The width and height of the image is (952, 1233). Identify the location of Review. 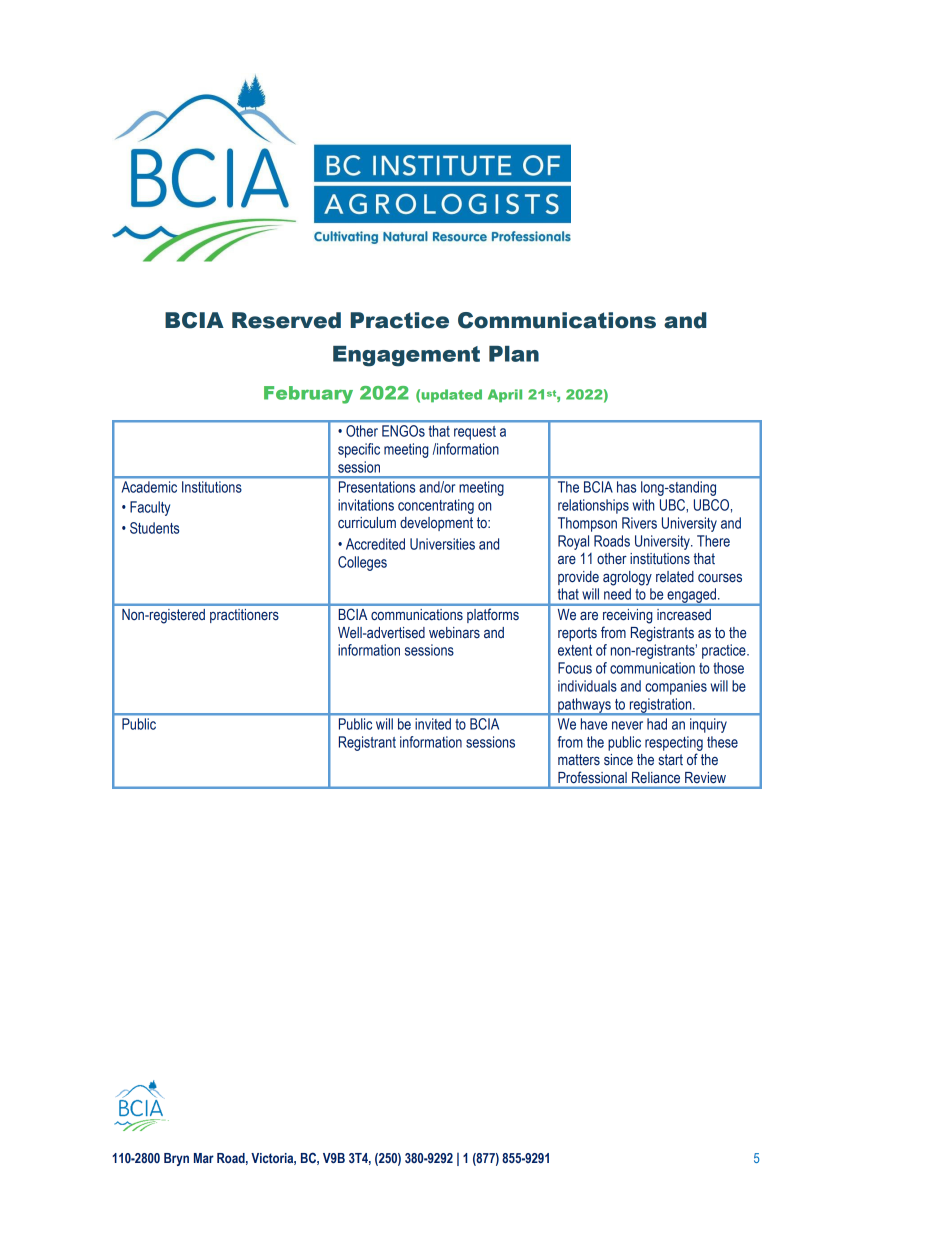
(705, 777).
